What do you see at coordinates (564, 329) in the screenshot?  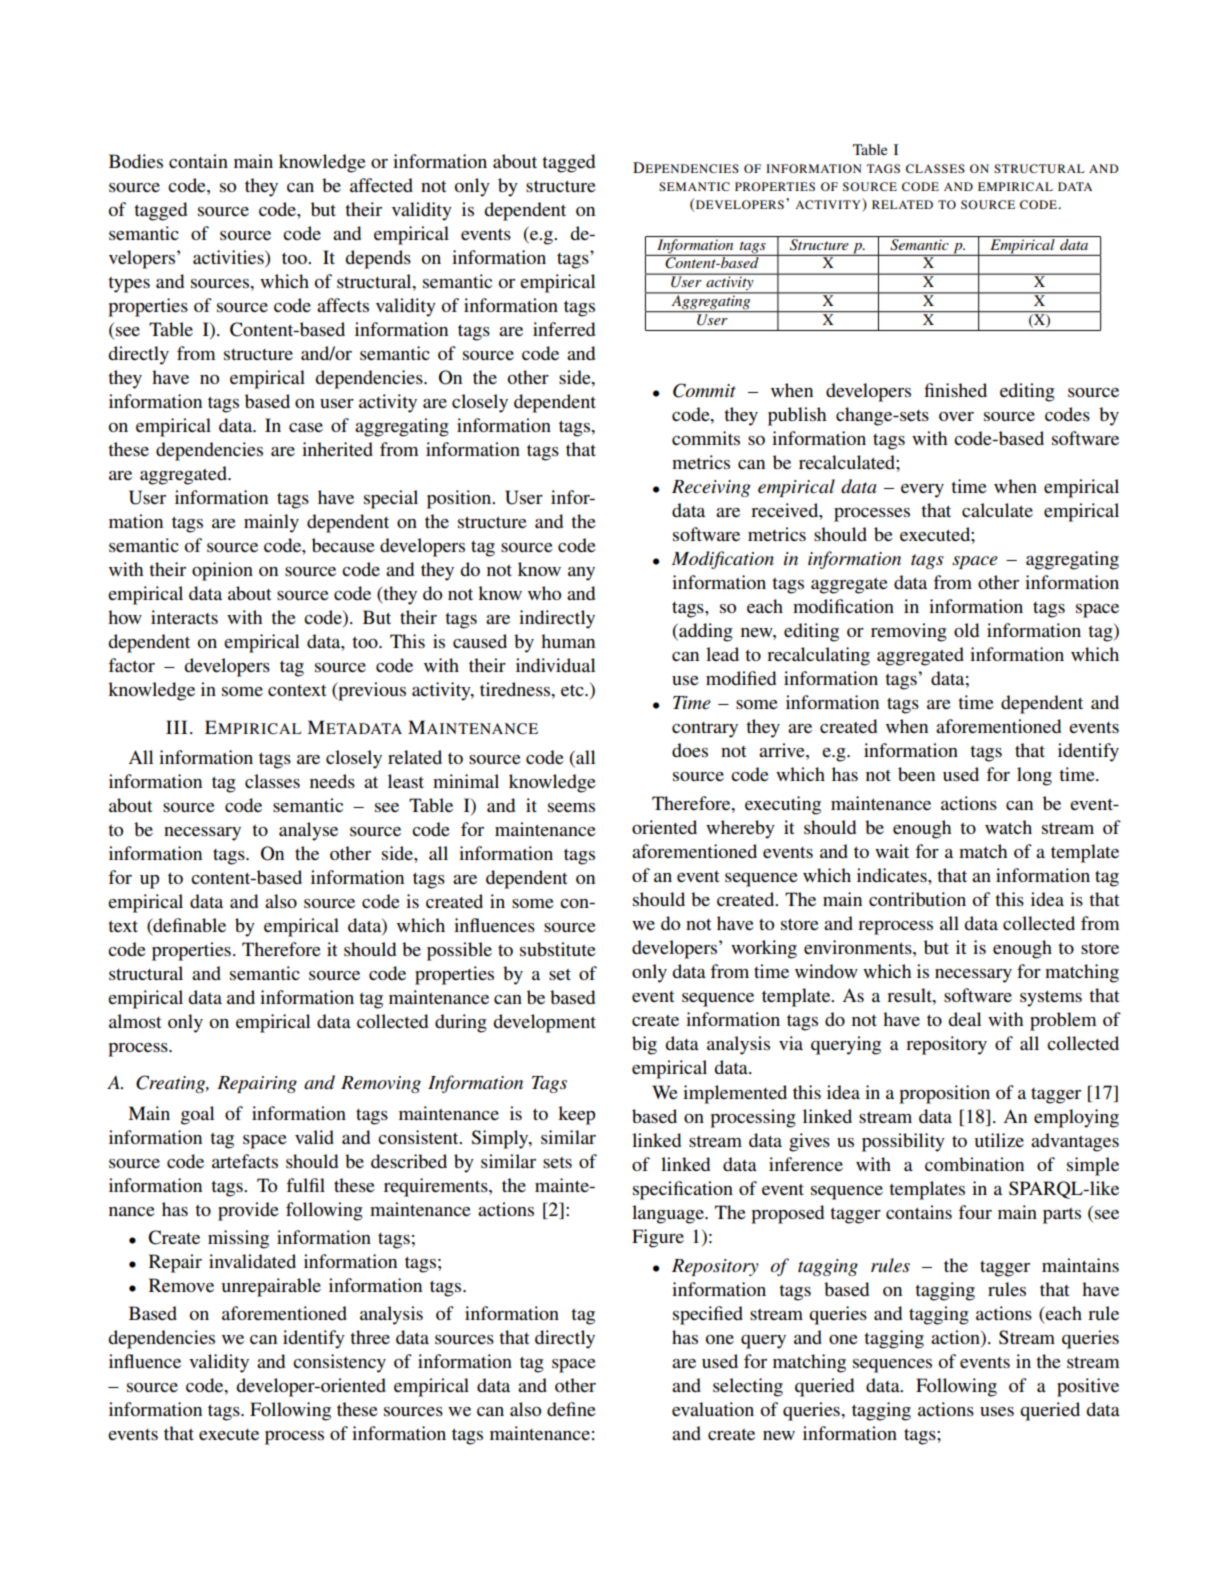 I see `inferred` at bounding box center [564, 329].
